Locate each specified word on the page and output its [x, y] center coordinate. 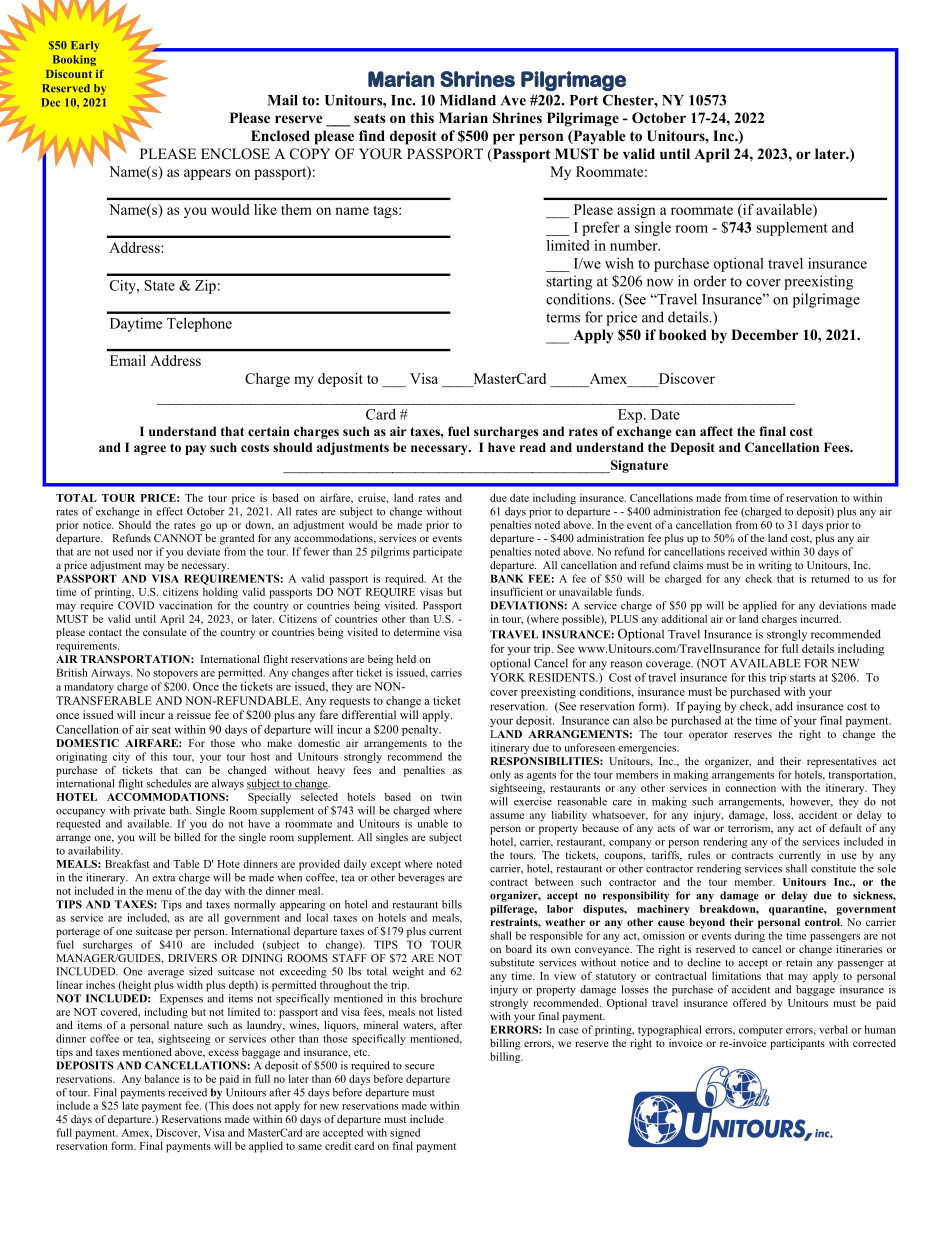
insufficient [517, 591]
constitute [833, 868]
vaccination [185, 605]
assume [507, 816]
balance [161, 1078]
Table [186, 863]
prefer [601, 228]
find [372, 135]
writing [775, 566]
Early [85, 46]
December [764, 334]
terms [563, 318]
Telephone [199, 324]
